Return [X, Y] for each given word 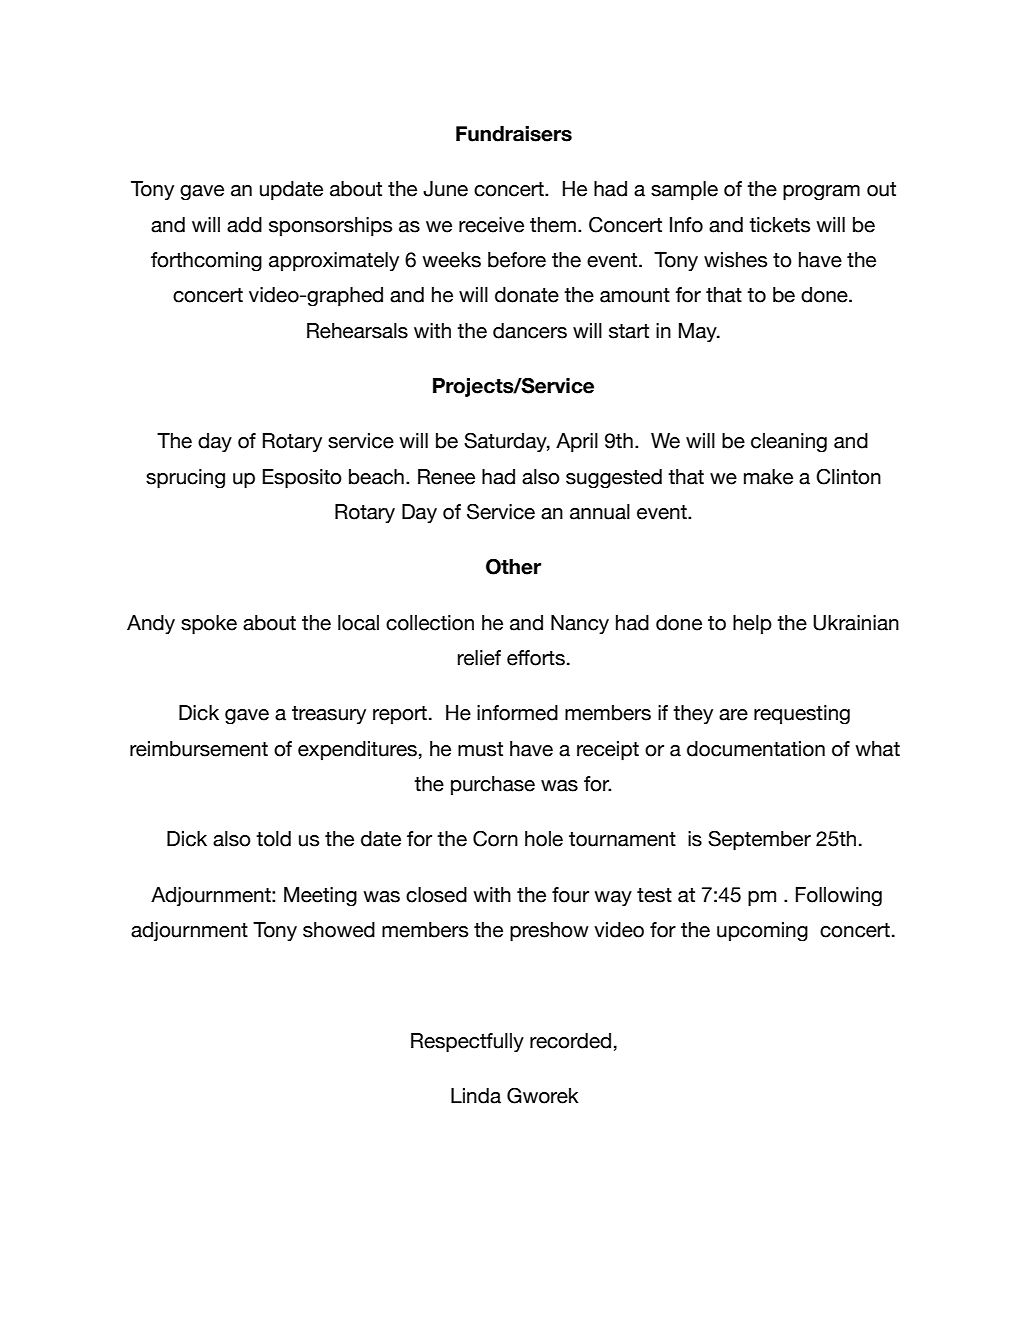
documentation [756, 749]
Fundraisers [514, 134]
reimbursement [199, 749]
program [821, 193]
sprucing [185, 479]
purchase [493, 786]
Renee [446, 477]
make [768, 477]
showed [339, 930]
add [244, 225]
